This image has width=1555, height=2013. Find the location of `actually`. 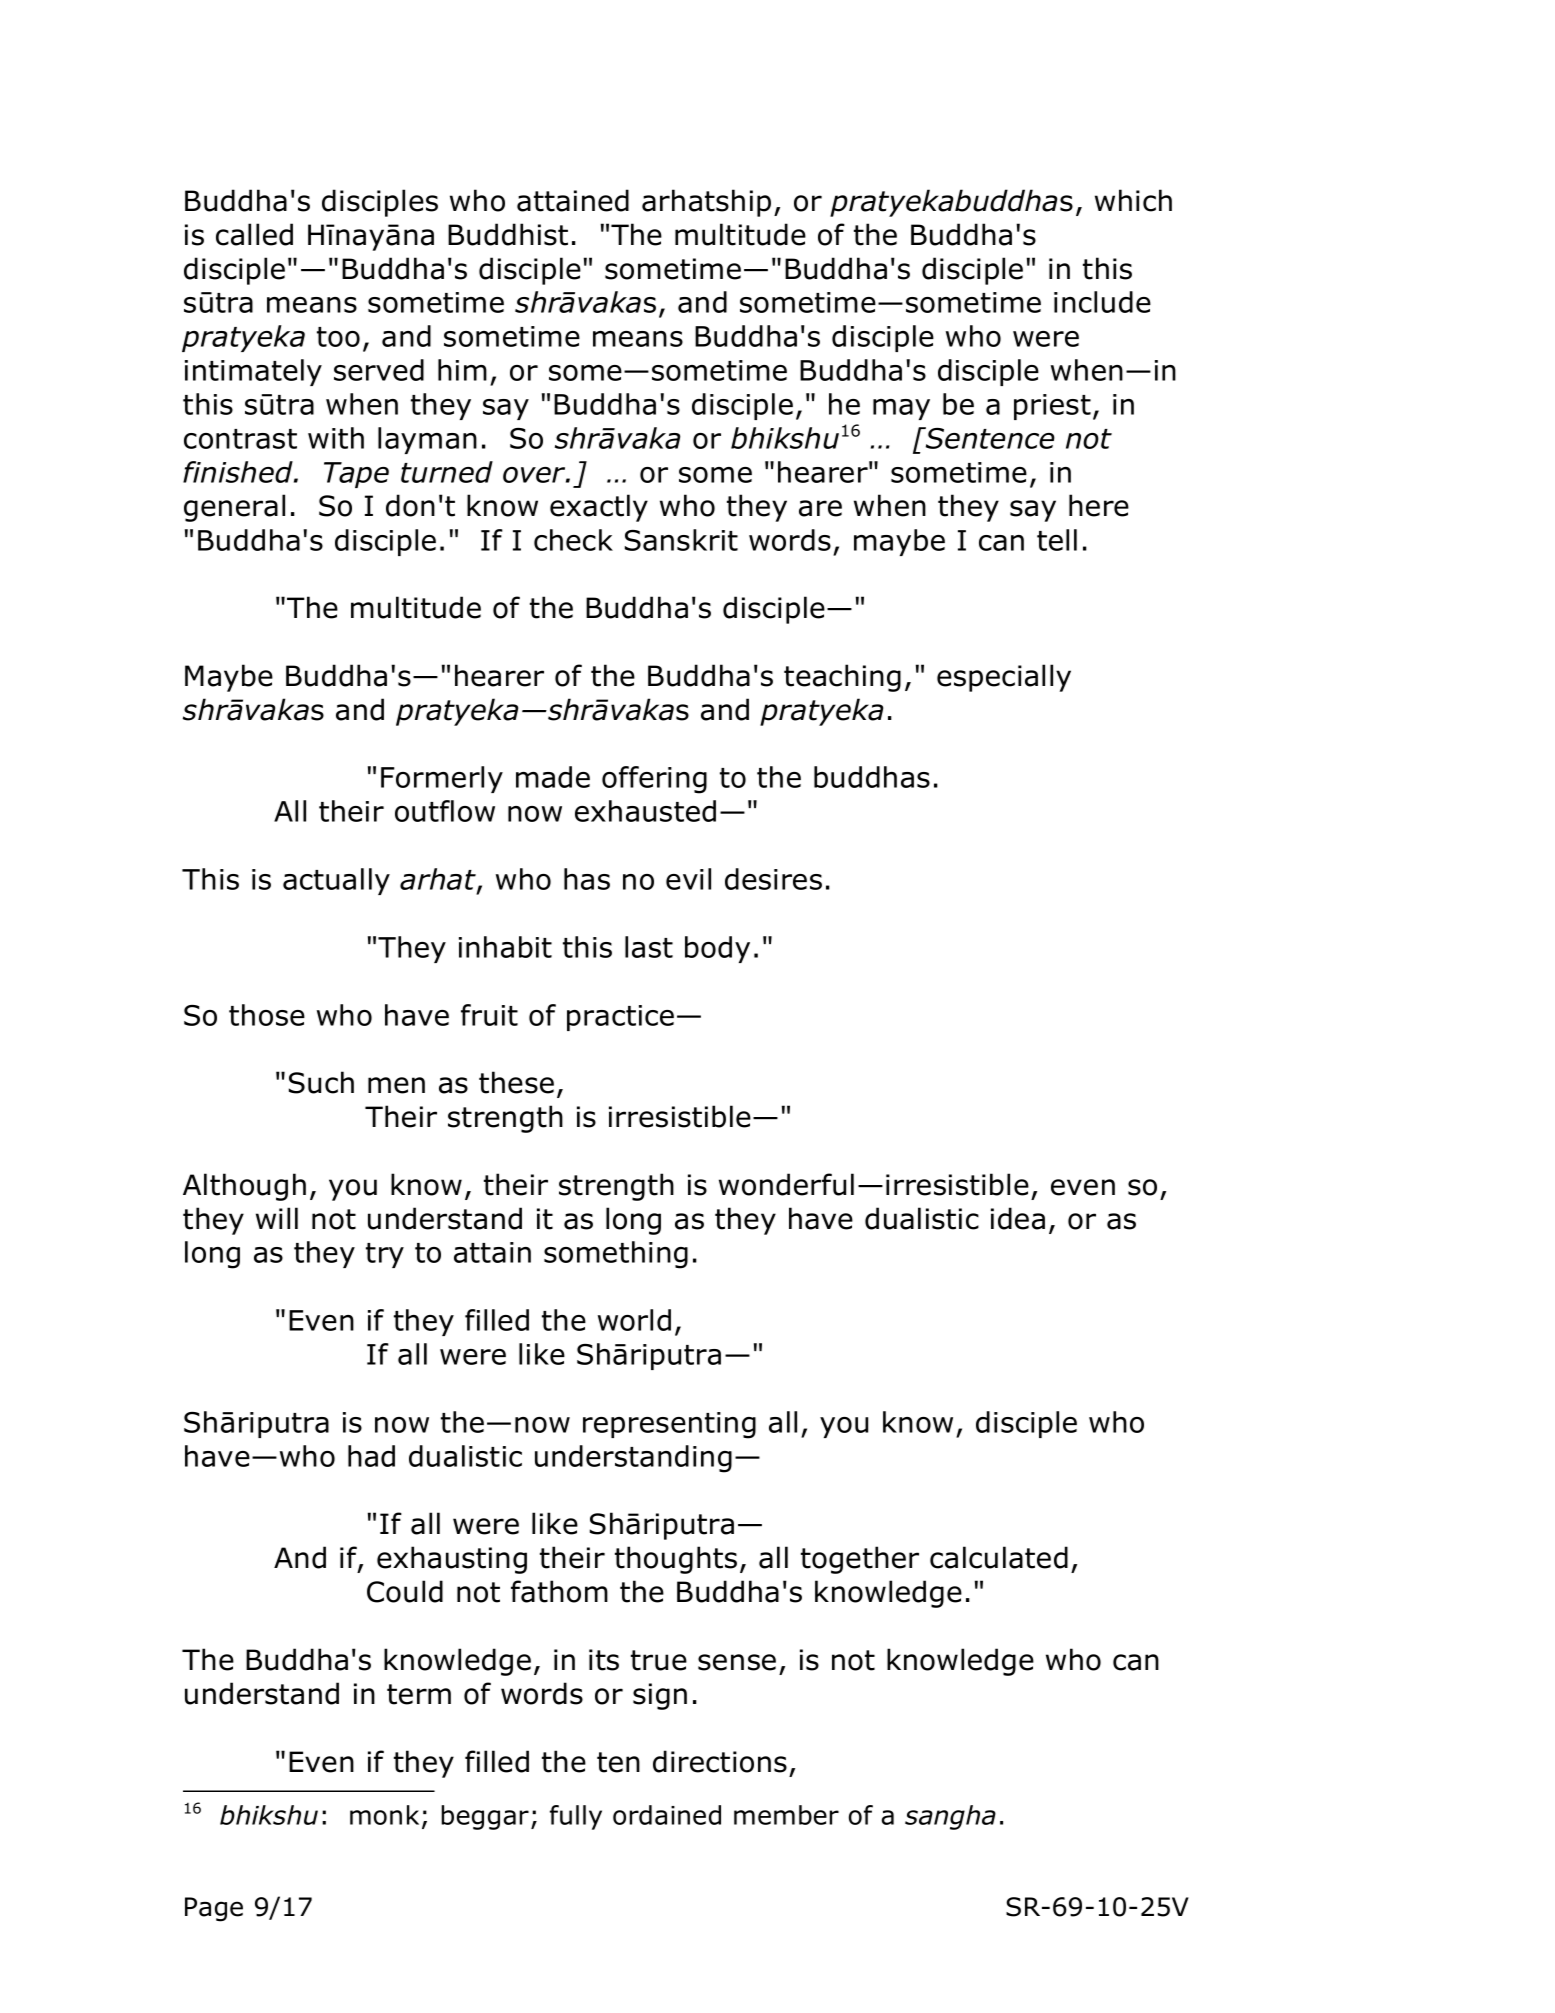

actually is located at coordinates (336, 881).
